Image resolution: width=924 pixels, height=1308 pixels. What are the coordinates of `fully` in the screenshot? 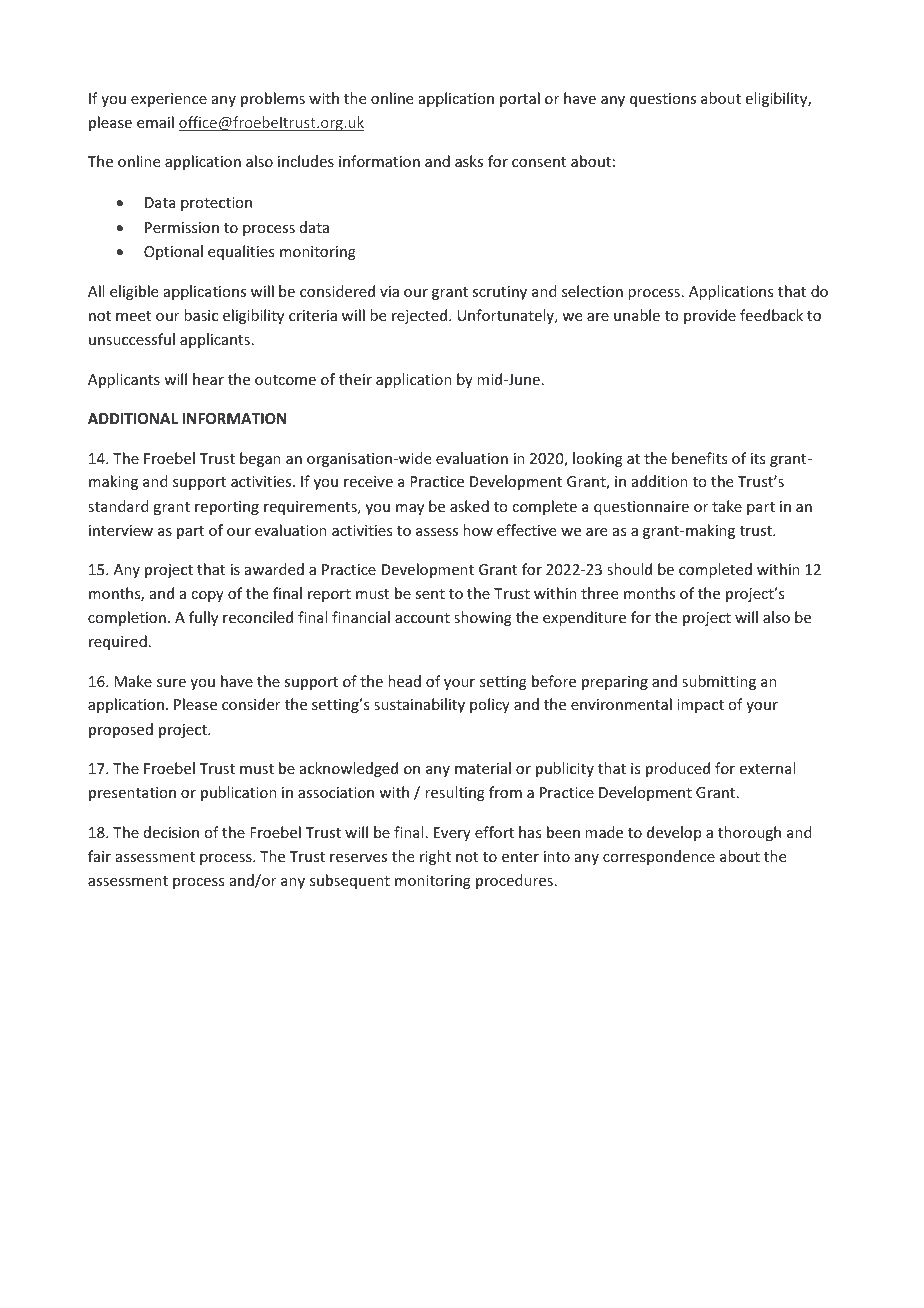 It's located at (203, 618).
